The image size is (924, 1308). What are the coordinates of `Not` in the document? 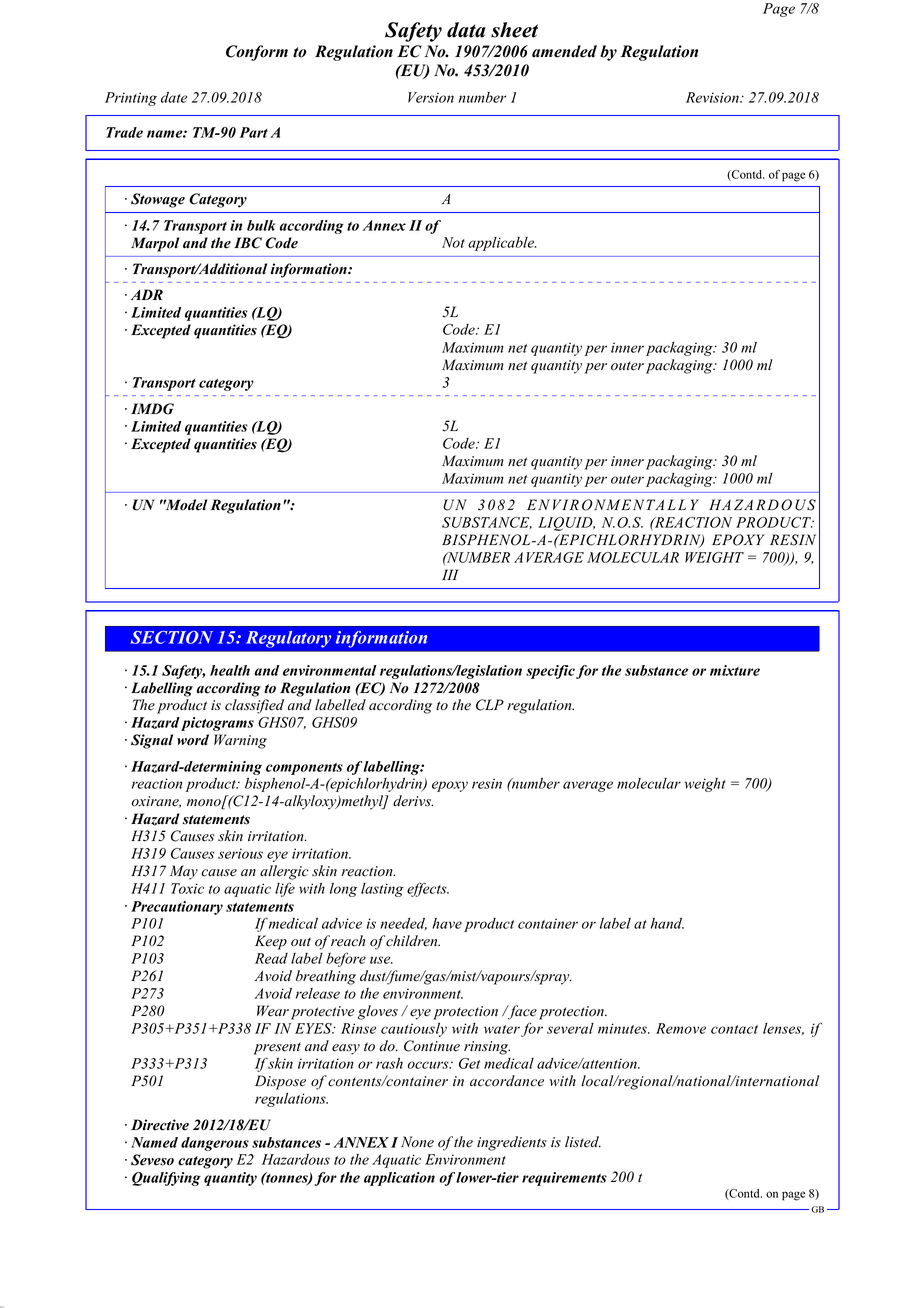 It's located at (453, 242).
